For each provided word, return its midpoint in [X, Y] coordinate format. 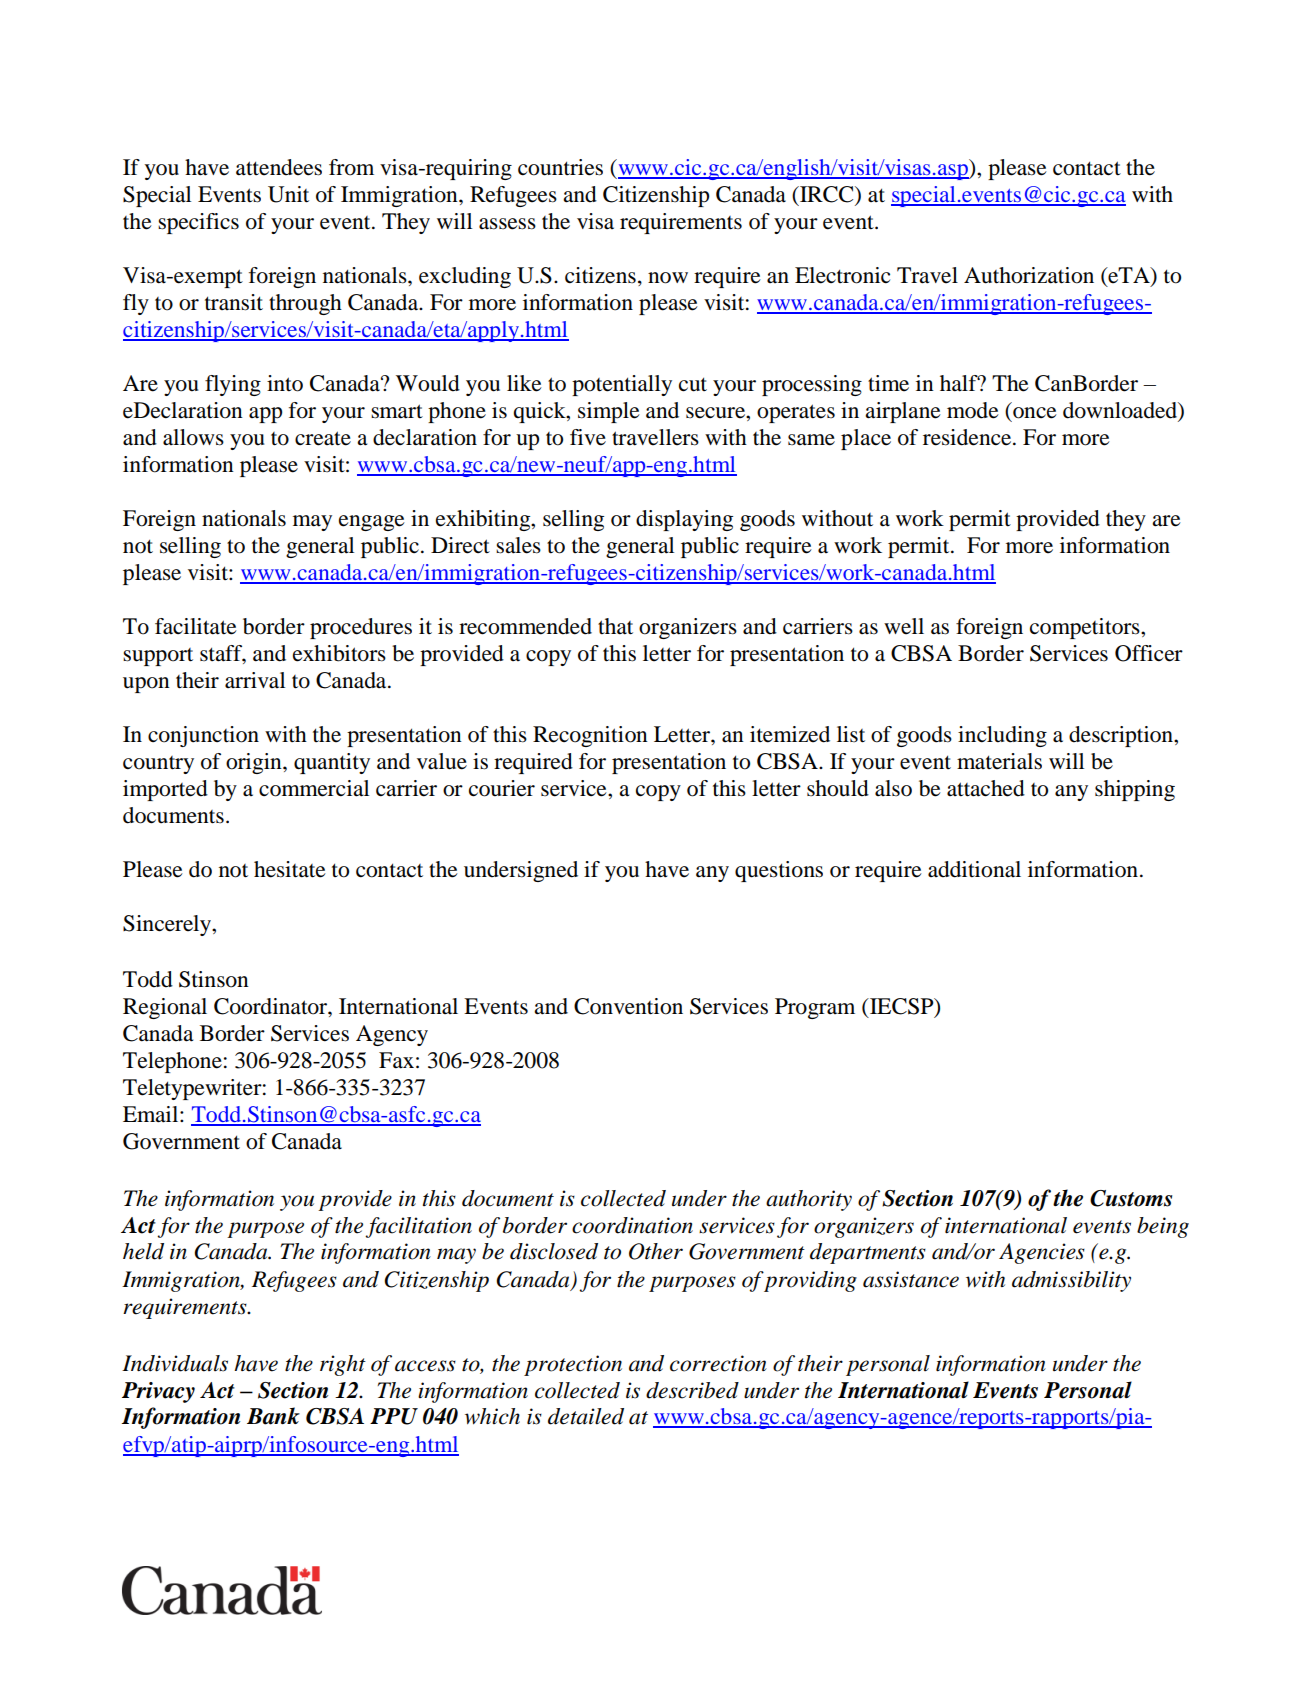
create [323, 438]
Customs [1131, 1198]
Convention [628, 1006]
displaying [684, 520]
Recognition [590, 736]
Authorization [1029, 275]
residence [968, 437]
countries [560, 167]
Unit [288, 194]
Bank [273, 1416]
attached [986, 788]
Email [152, 1114]
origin [255, 763]
